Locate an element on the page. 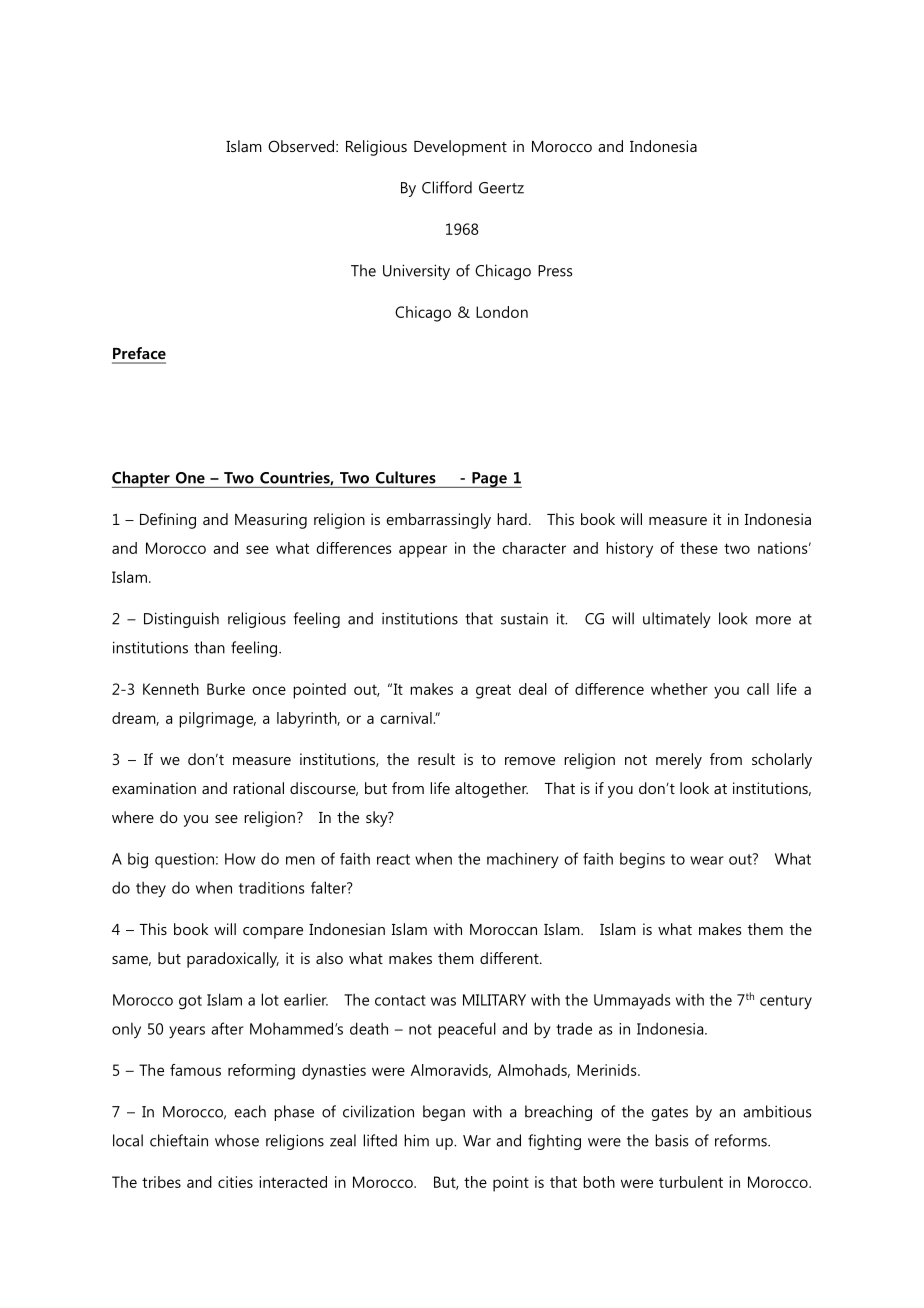 The width and height of the image is (924, 1308). great is located at coordinates (493, 691).
